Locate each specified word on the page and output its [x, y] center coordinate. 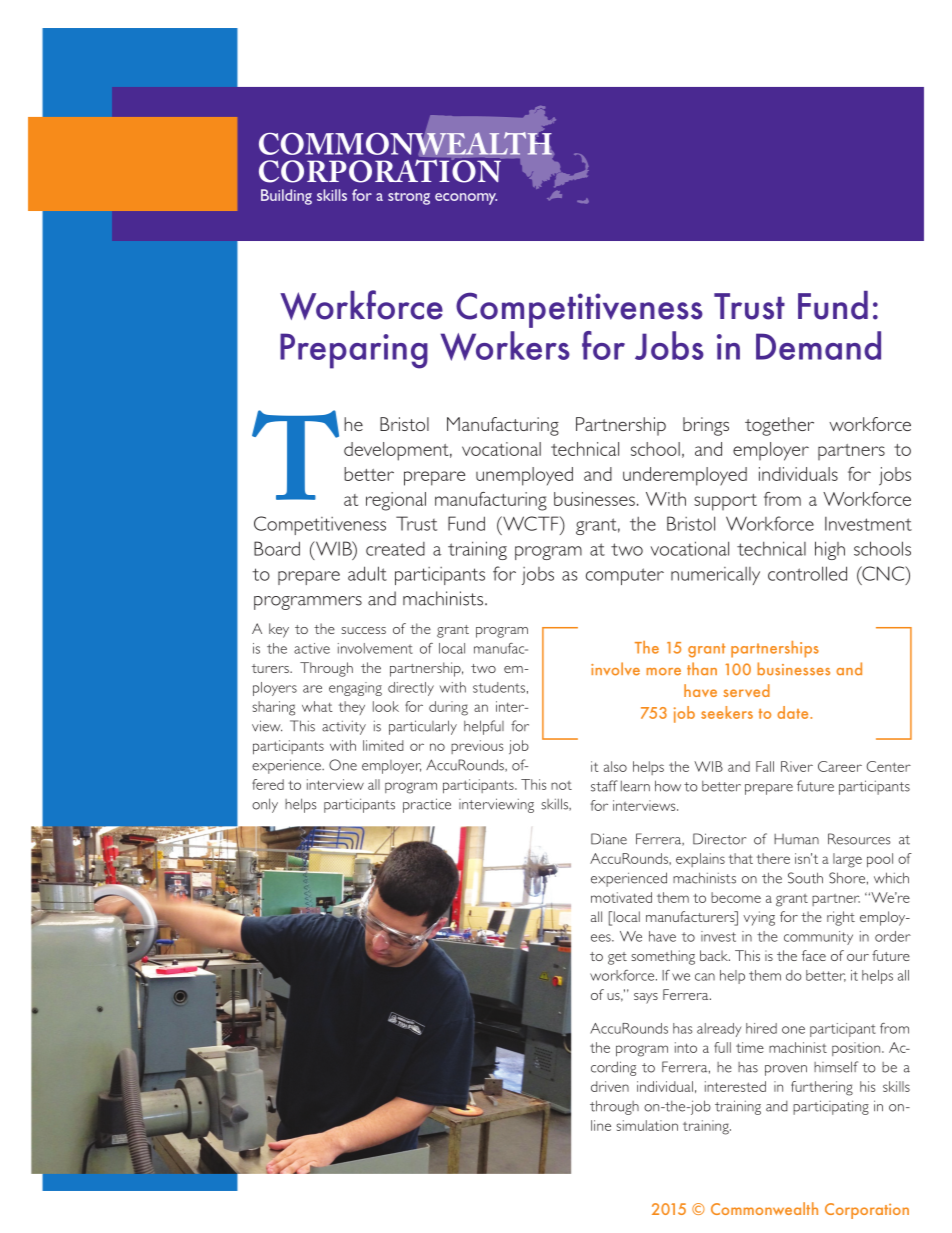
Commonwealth [764, 1208]
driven [610, 1086]
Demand [818, 345]
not [561, 785]
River [797, 766]
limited [383, 745]
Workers [505, 346]
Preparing [354, 351]
